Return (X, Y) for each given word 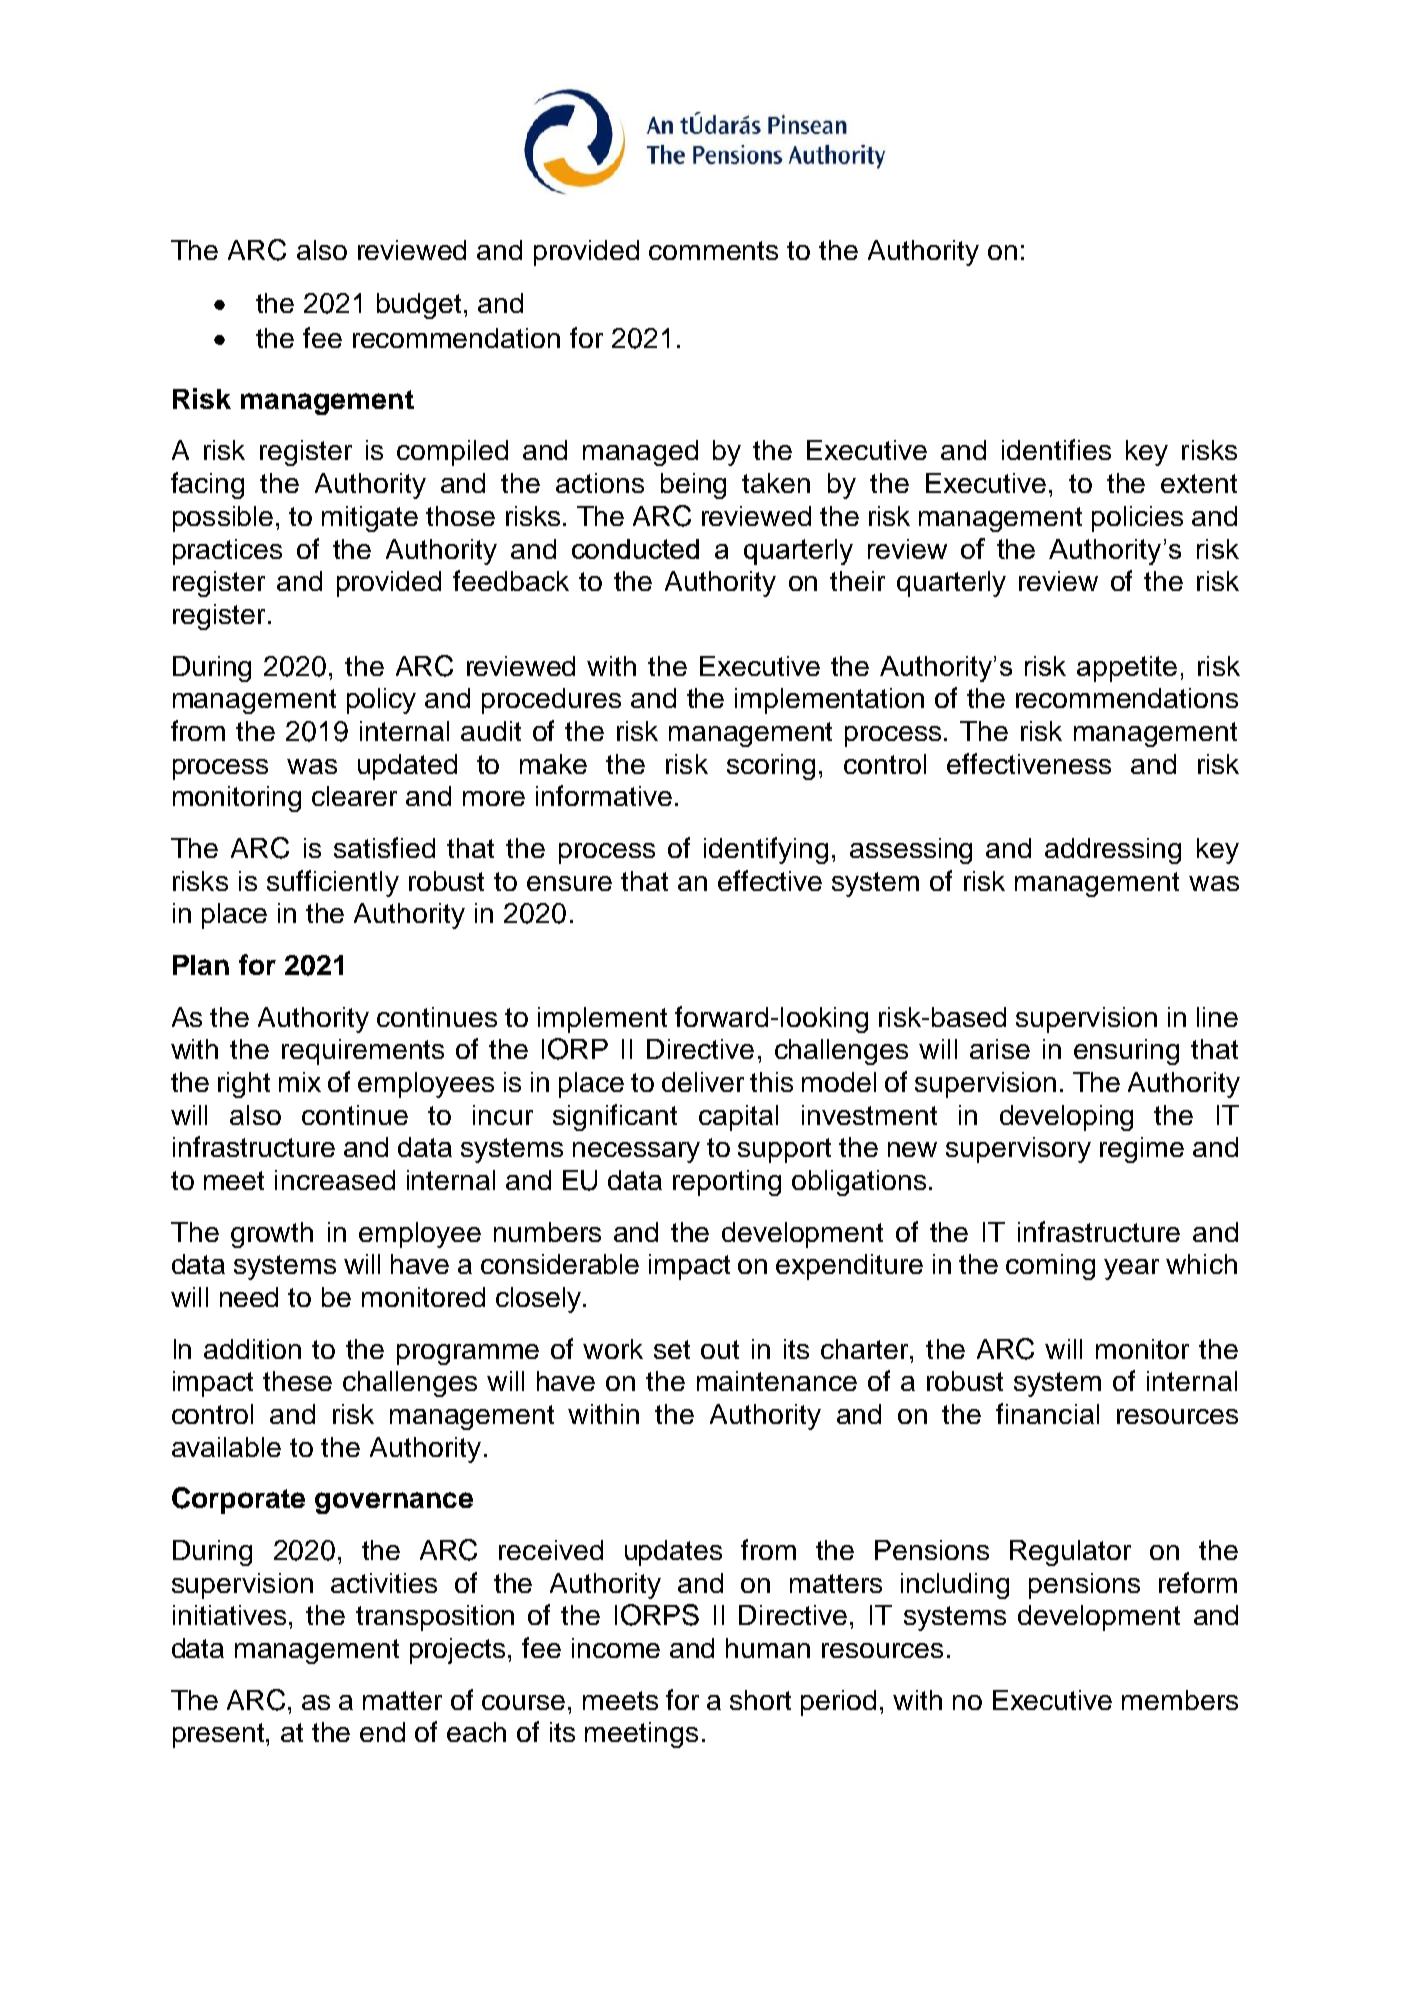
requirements (363, 1052)
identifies (1056, 449)
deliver (703, 1082)
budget (419, 306)
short (760, 1700)
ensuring (1126, 1052)
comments (713, 250)
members (1180, 1700)
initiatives (229, 1615)
